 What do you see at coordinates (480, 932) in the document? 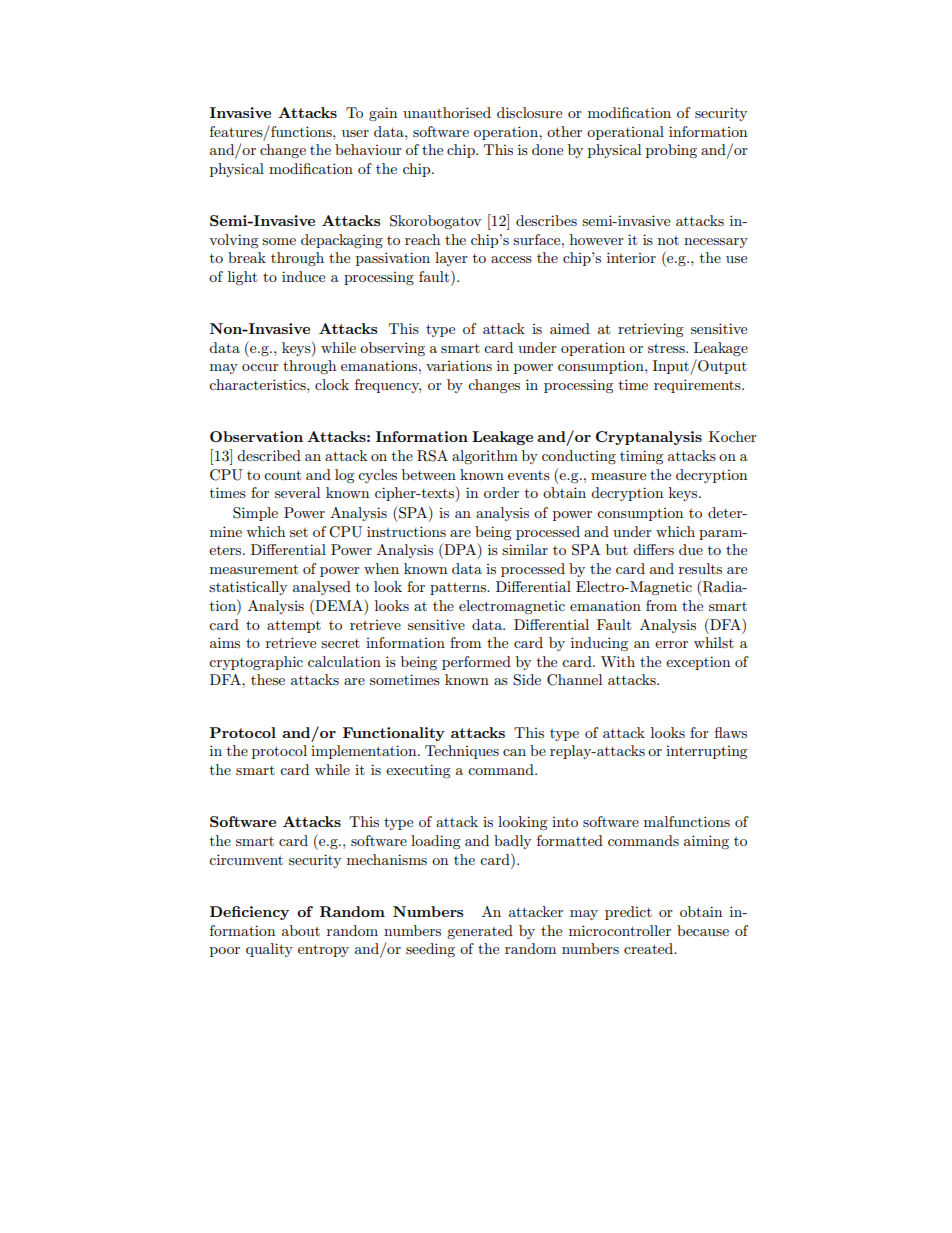
I see `generated` at bounding box center [480, 932].
